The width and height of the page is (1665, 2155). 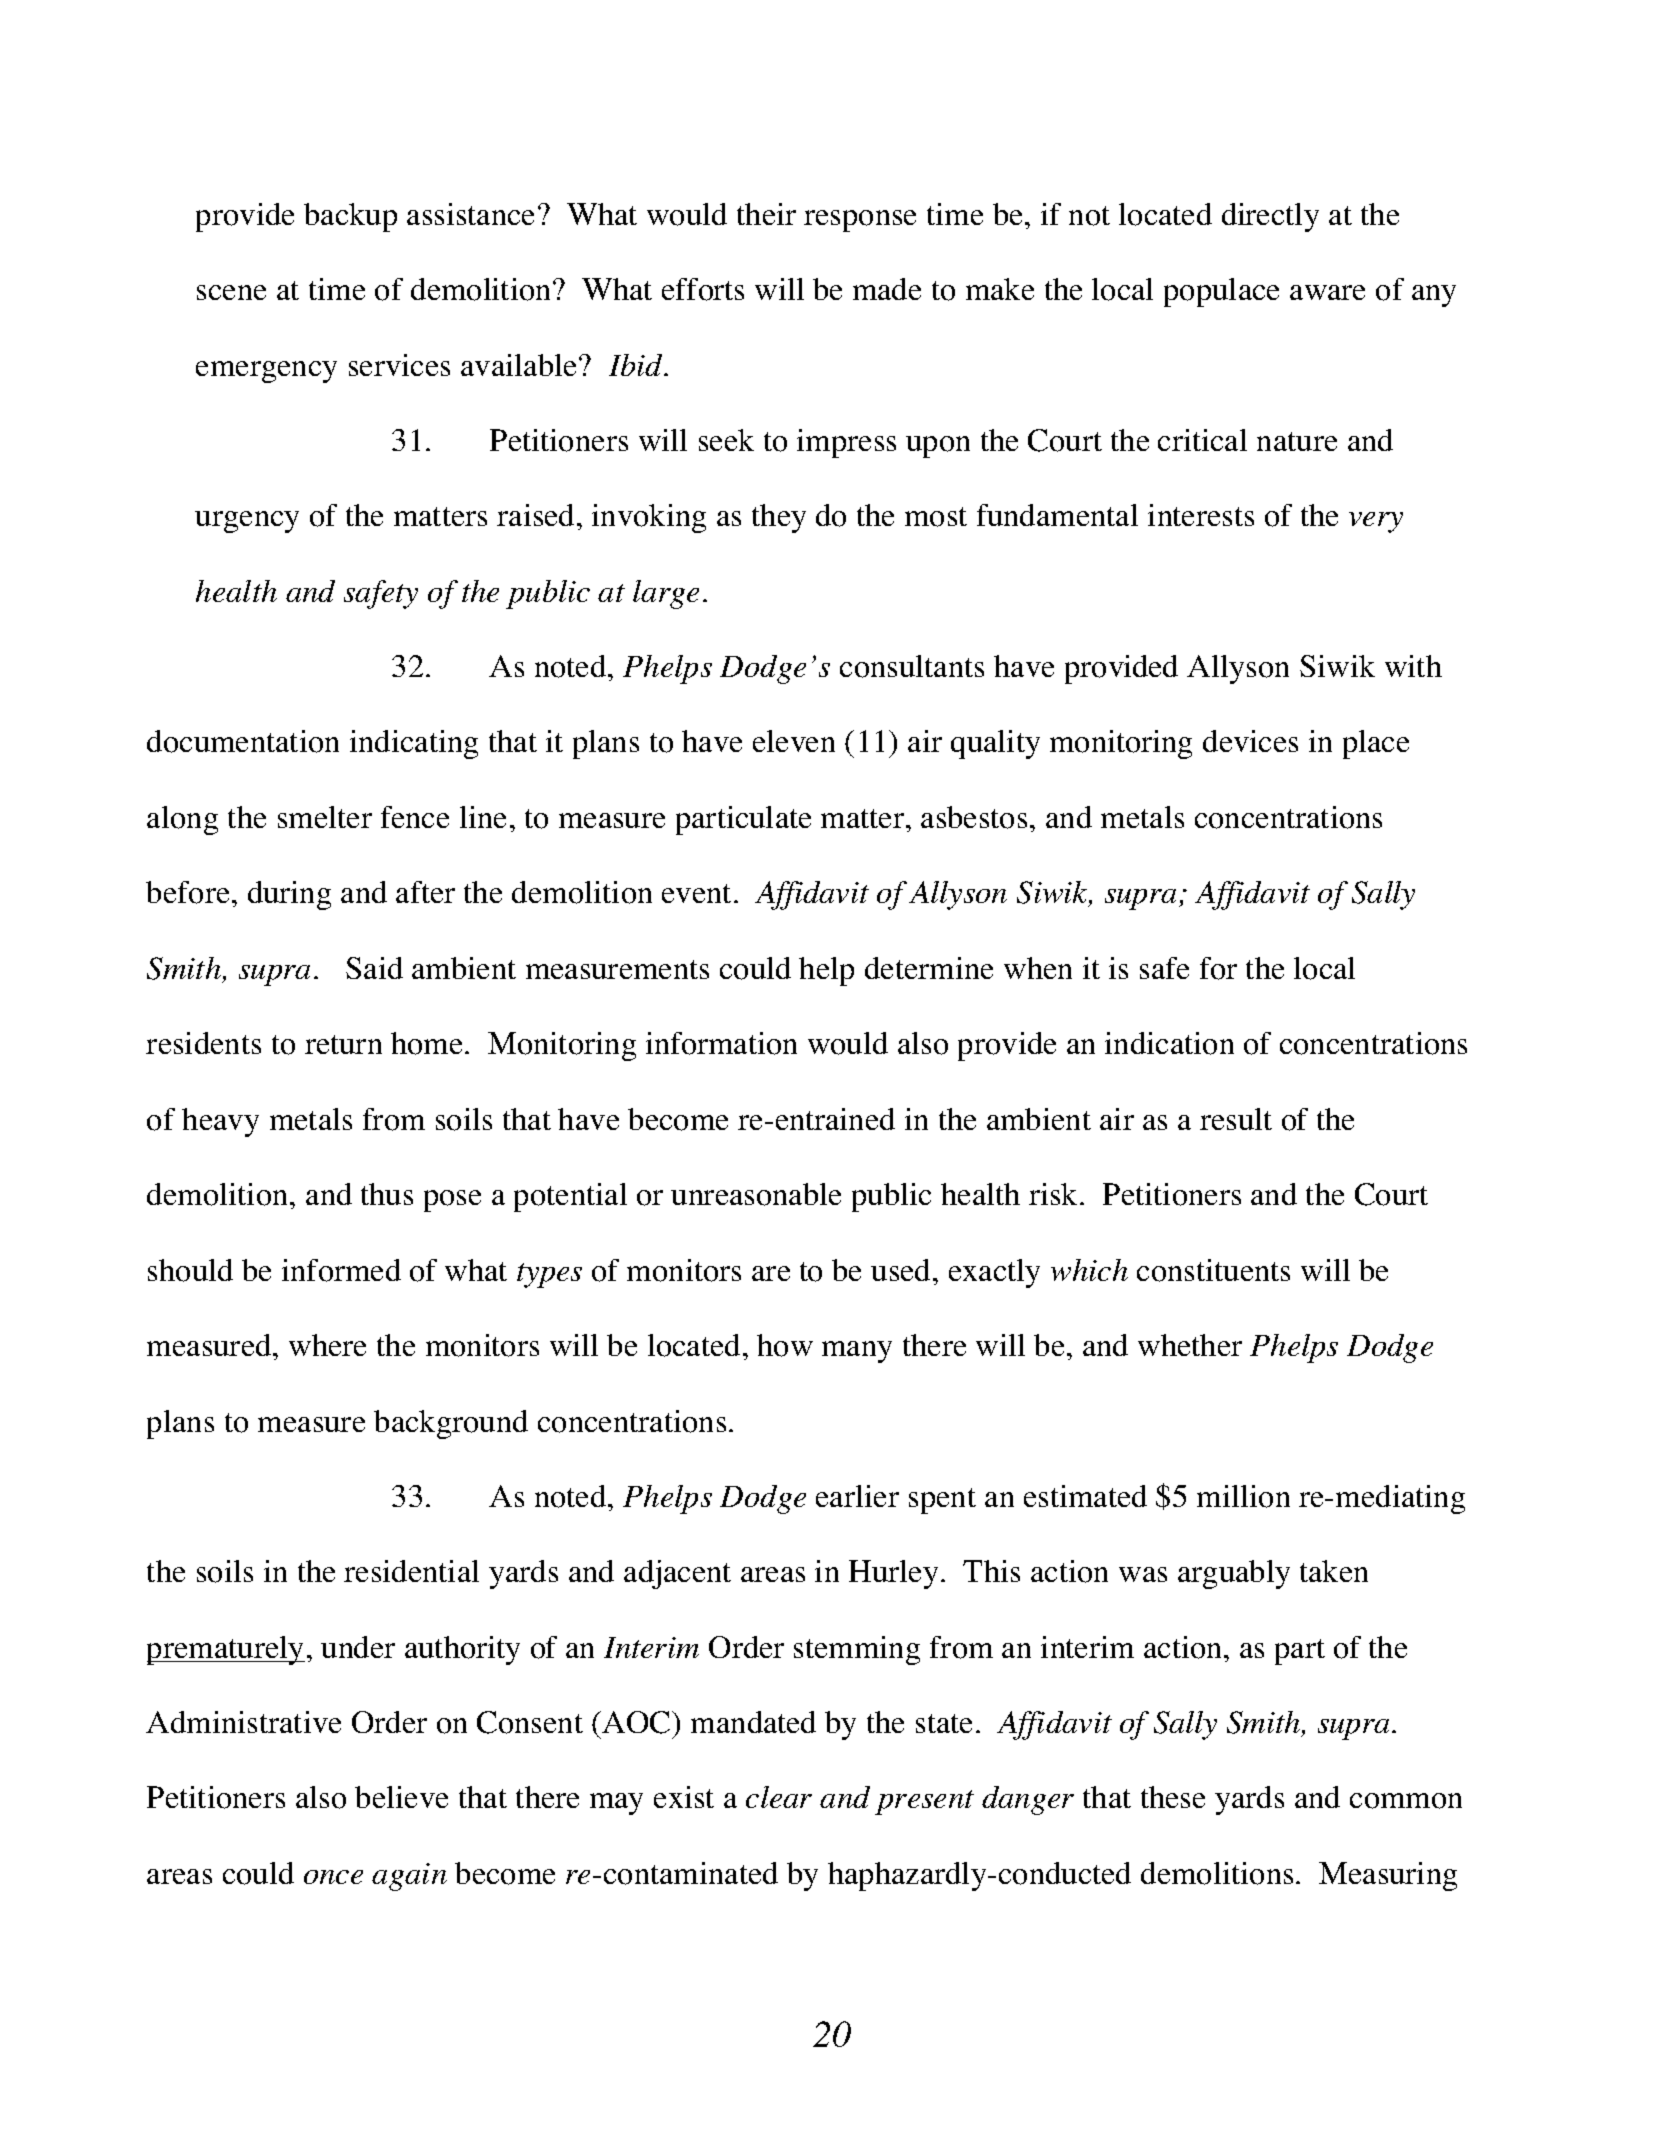 I want to click on million, so click(x=1243, y=1496).
